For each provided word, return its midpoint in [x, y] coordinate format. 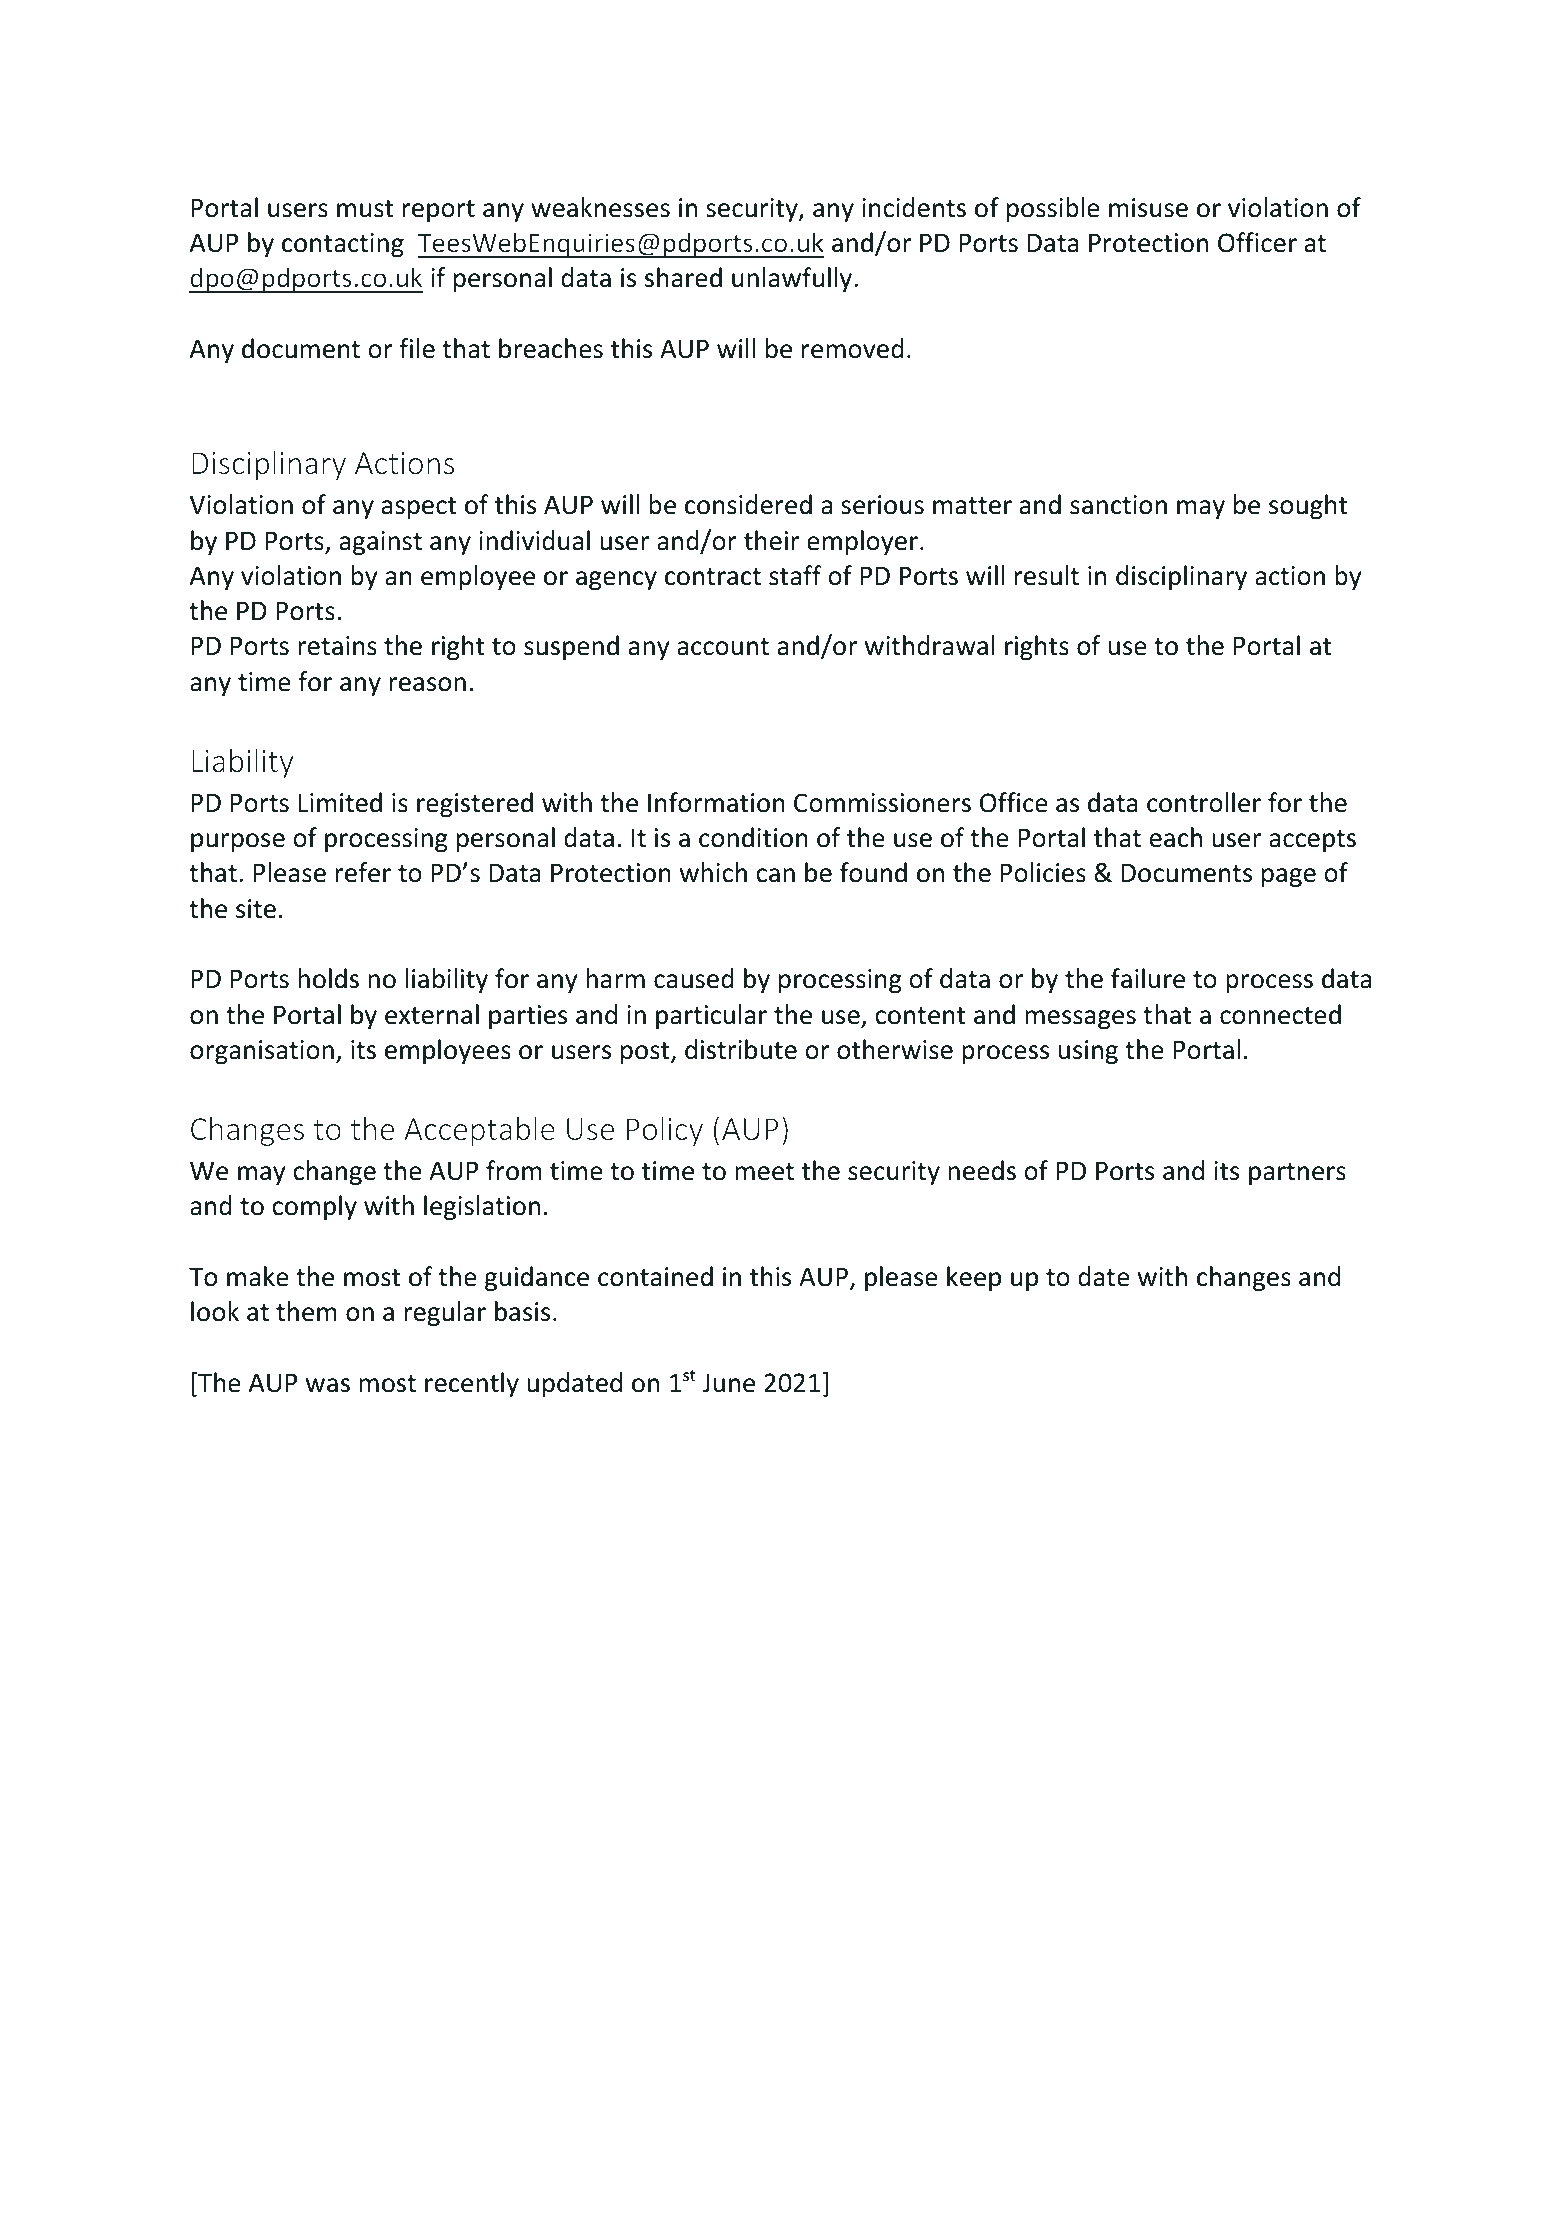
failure [1148, 978]
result [1047, 575]
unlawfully [793, 279]
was [328, 1385]
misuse [1148, 208]
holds [328, 978]
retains [337, 646]
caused [694, 978]
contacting [343, 245]
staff [795, 575]
